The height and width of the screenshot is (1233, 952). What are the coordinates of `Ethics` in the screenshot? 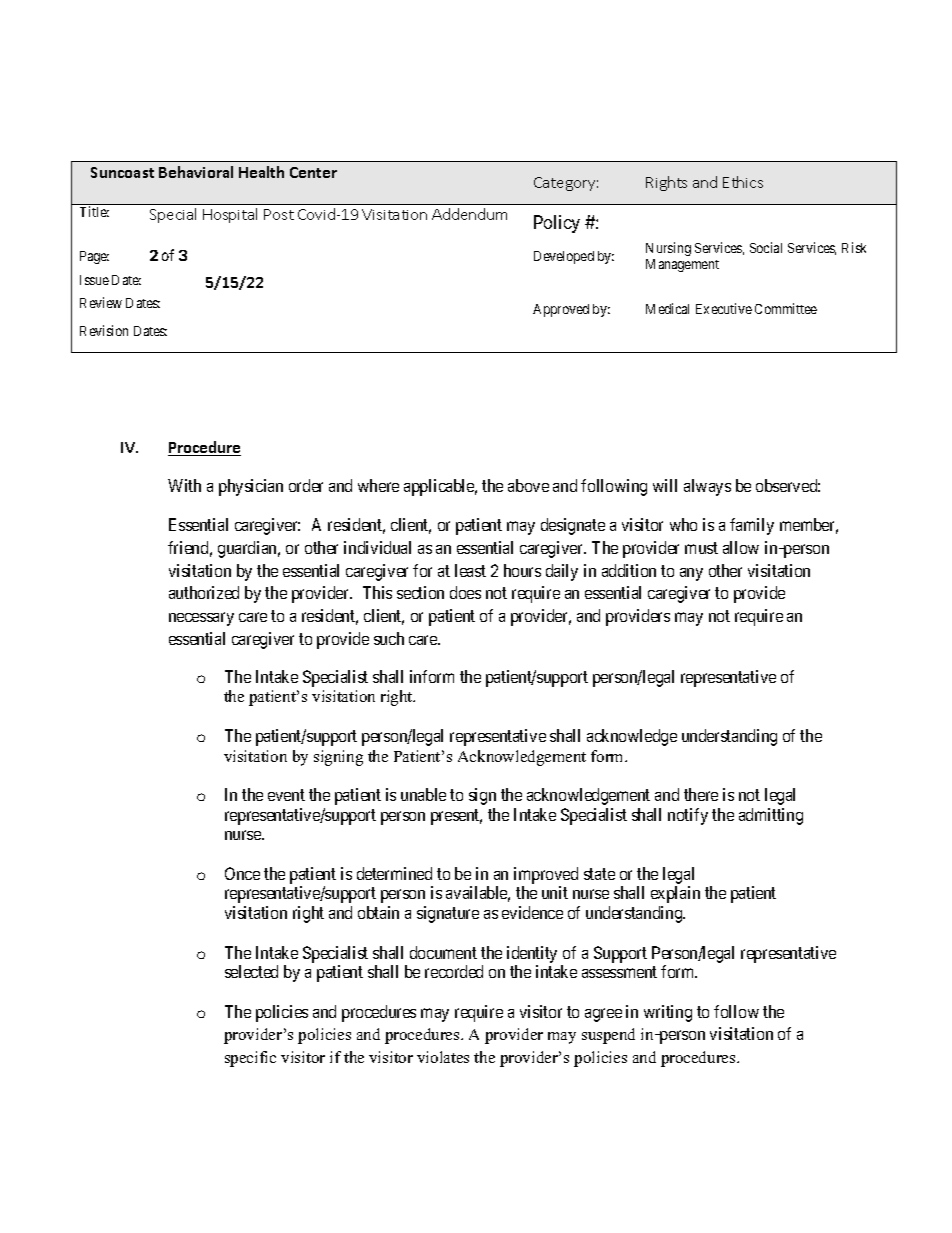 It's located at (743, 182).
